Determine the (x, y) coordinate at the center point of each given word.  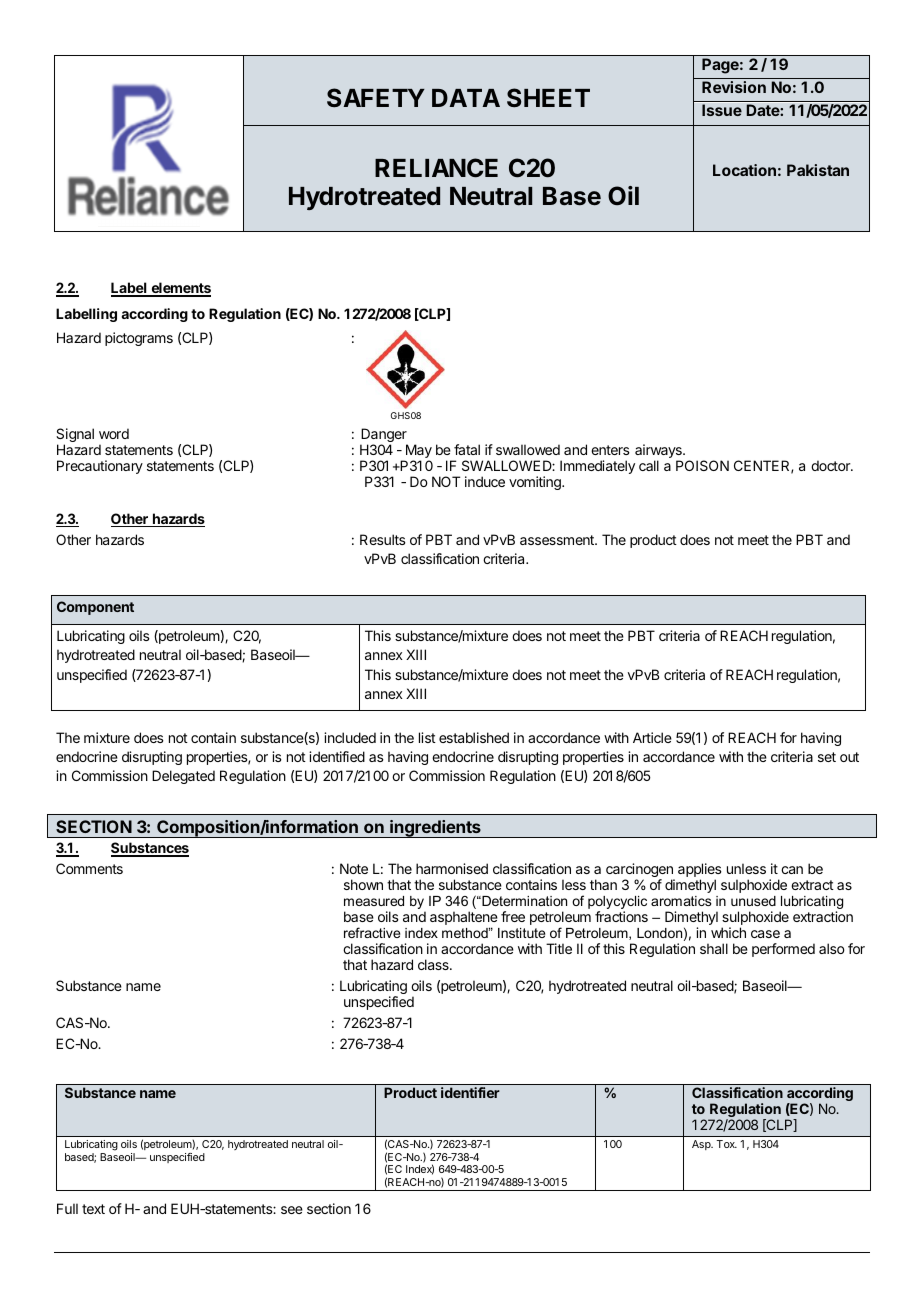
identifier (470, 1092)
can (792, 870)
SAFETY (376, 98)
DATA (466, 98)
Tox (726, 1144)
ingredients (435, 829)
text (93, 1209)
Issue (722, 110)
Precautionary (100, 467)
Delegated (183, 777)
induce (485, 481)
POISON (702, 465)
